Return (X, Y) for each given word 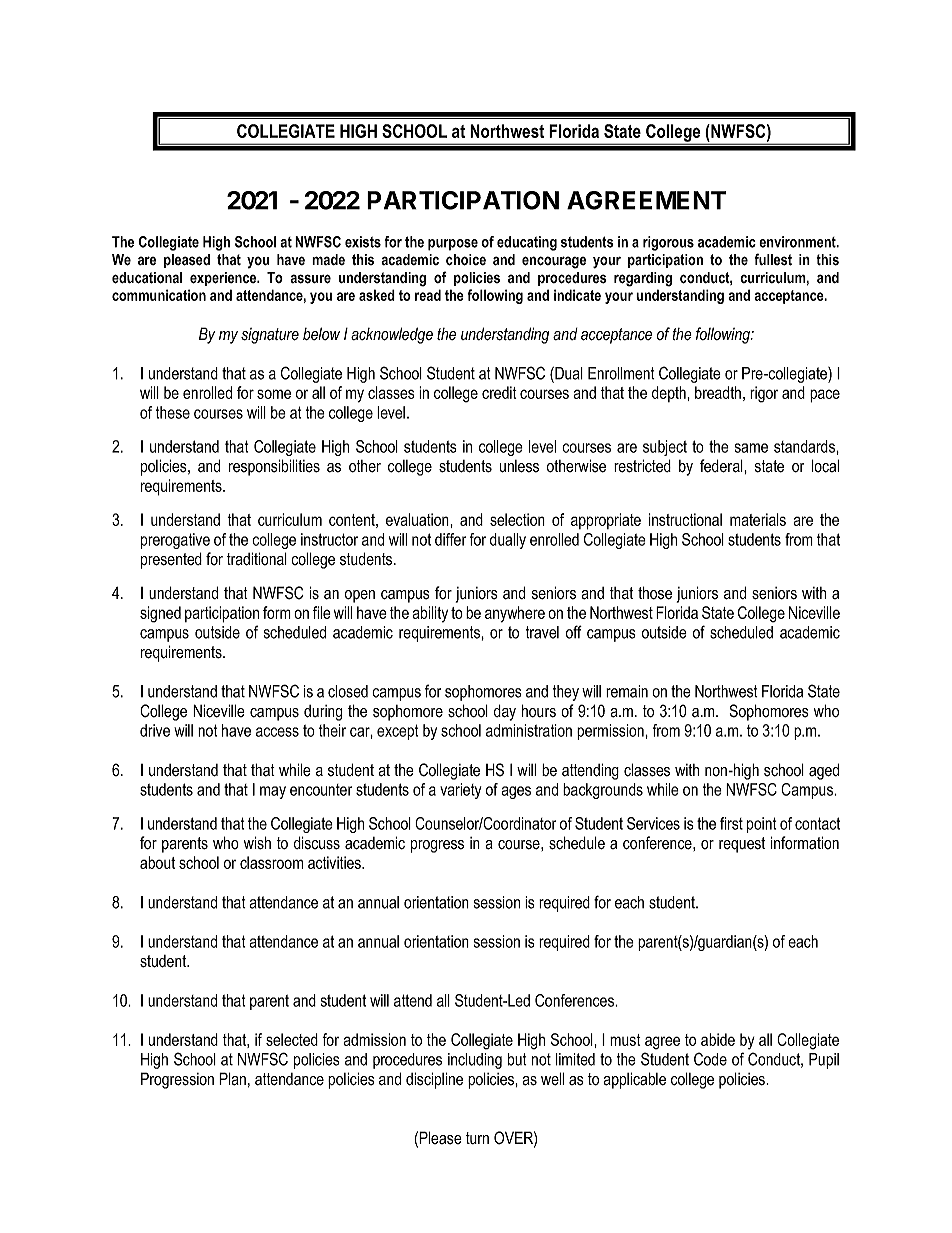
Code (710, 1059)
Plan (232, 1079)
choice (466, 260)
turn (477, 1138)
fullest (773, 259)
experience (224, 279)
